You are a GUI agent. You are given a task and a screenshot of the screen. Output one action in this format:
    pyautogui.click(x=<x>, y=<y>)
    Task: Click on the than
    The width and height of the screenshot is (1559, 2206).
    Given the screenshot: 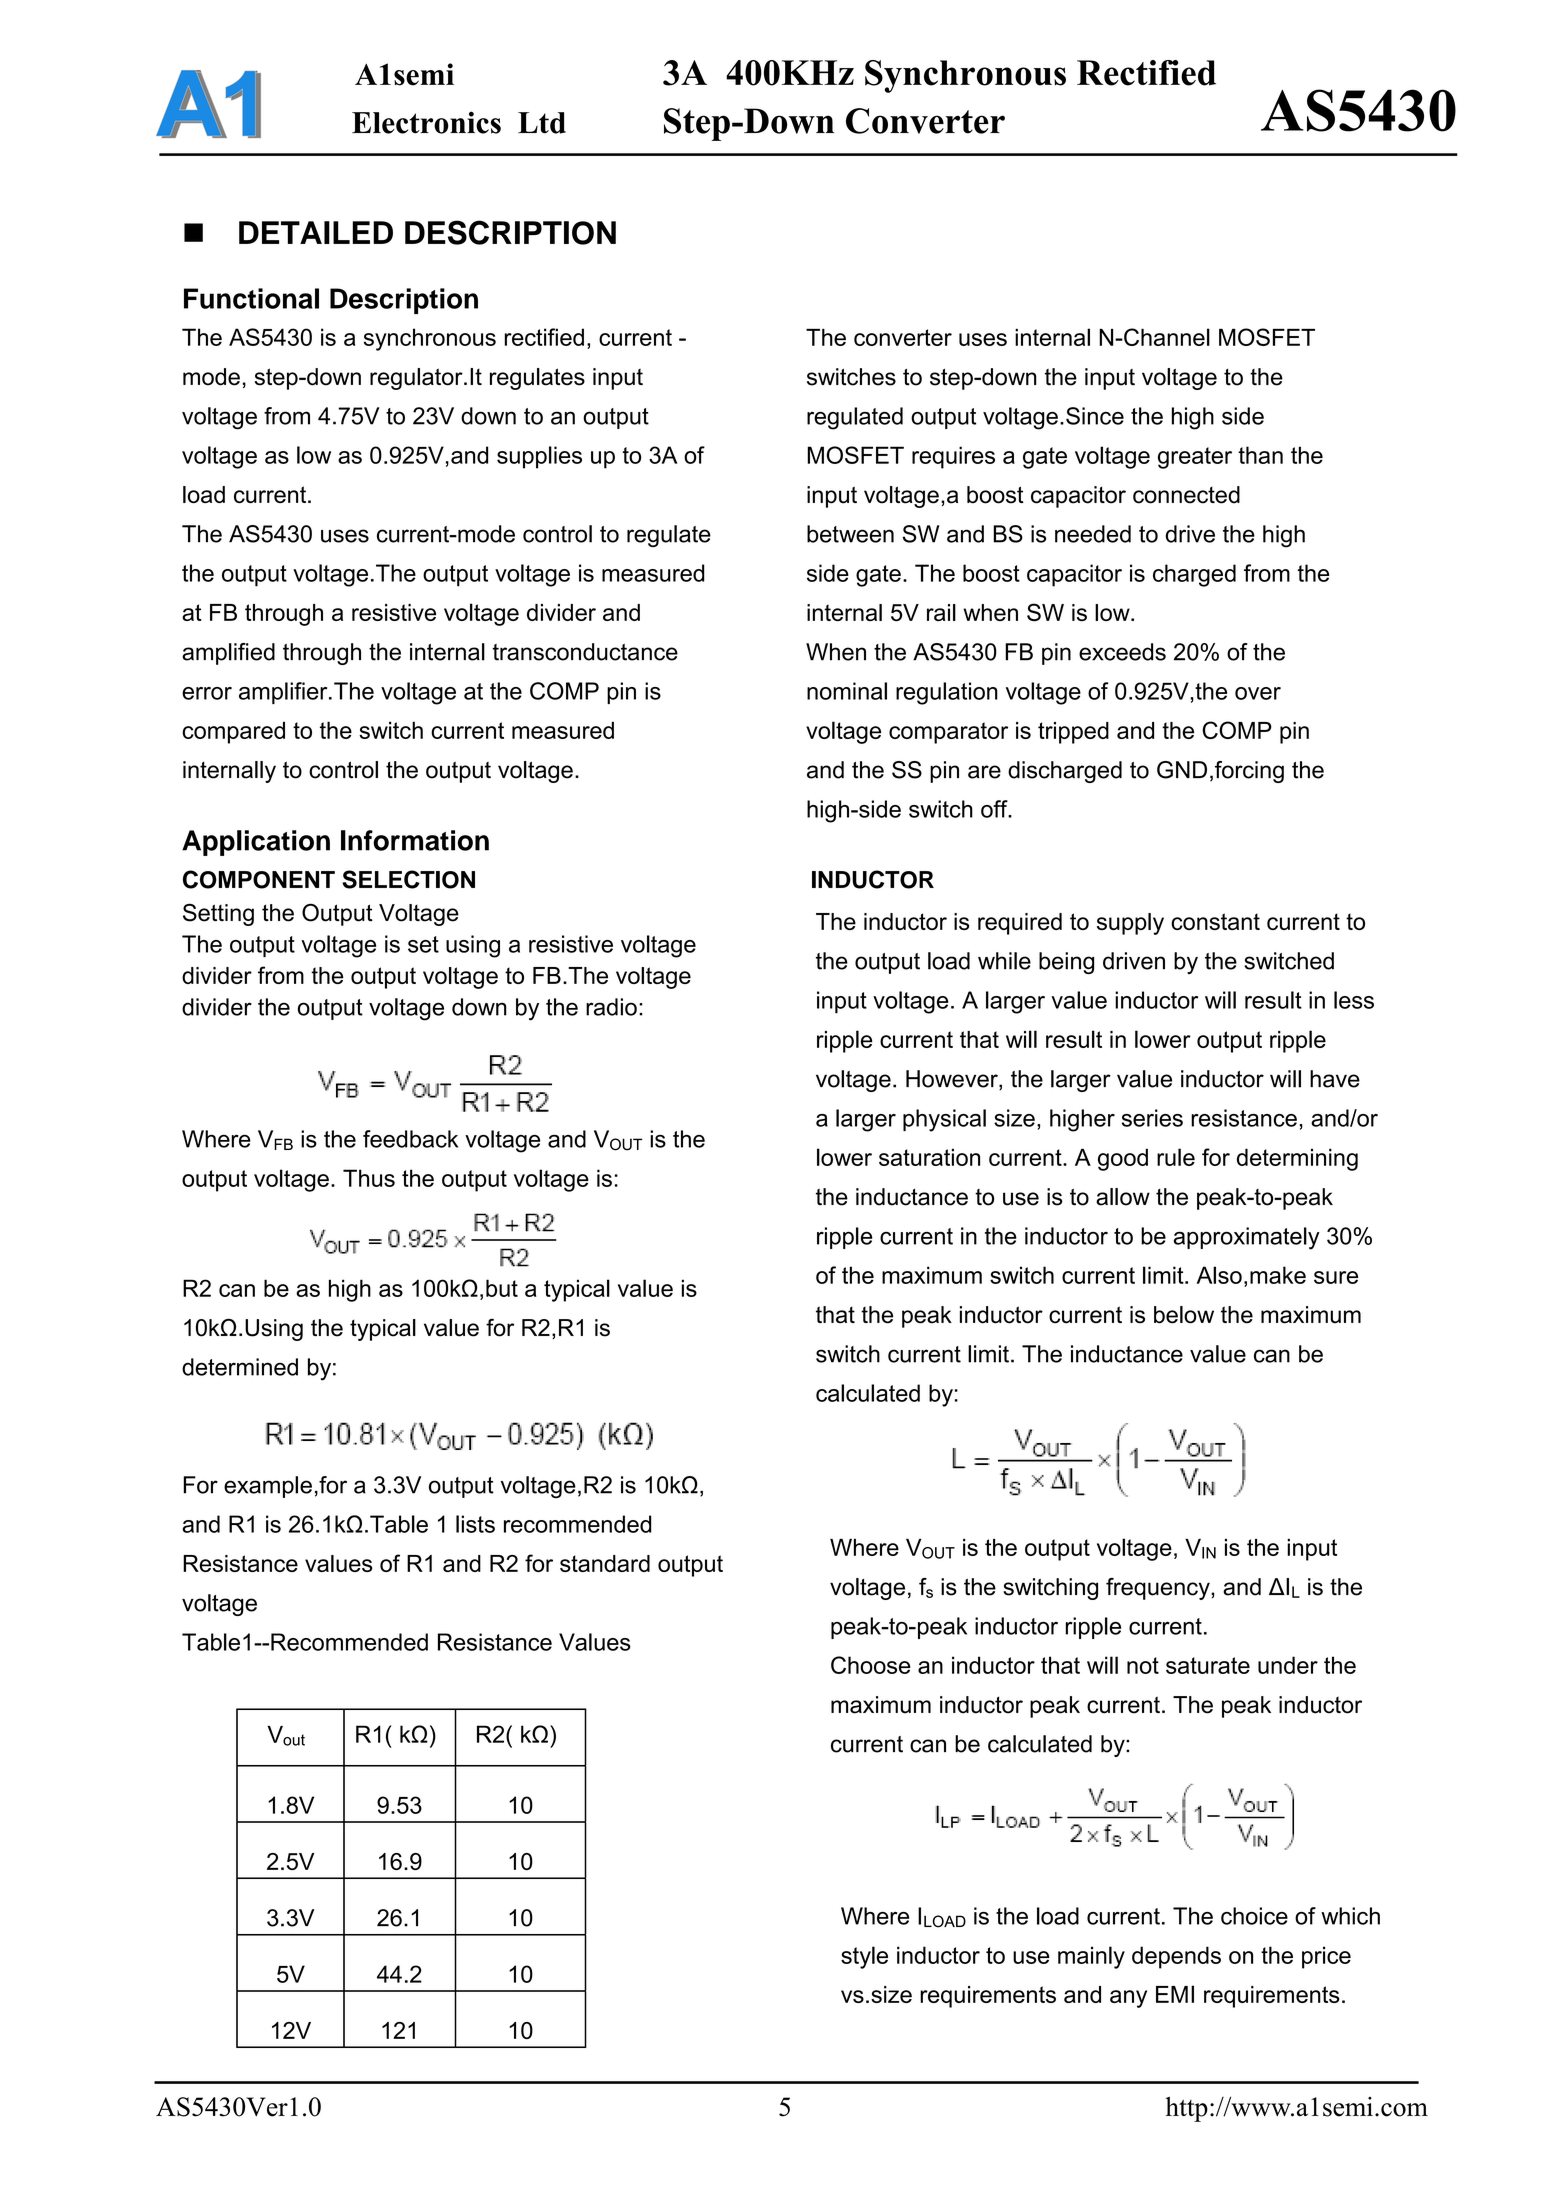 What is the action you would take?
    pyautogui.click(x=1260, y=455)
